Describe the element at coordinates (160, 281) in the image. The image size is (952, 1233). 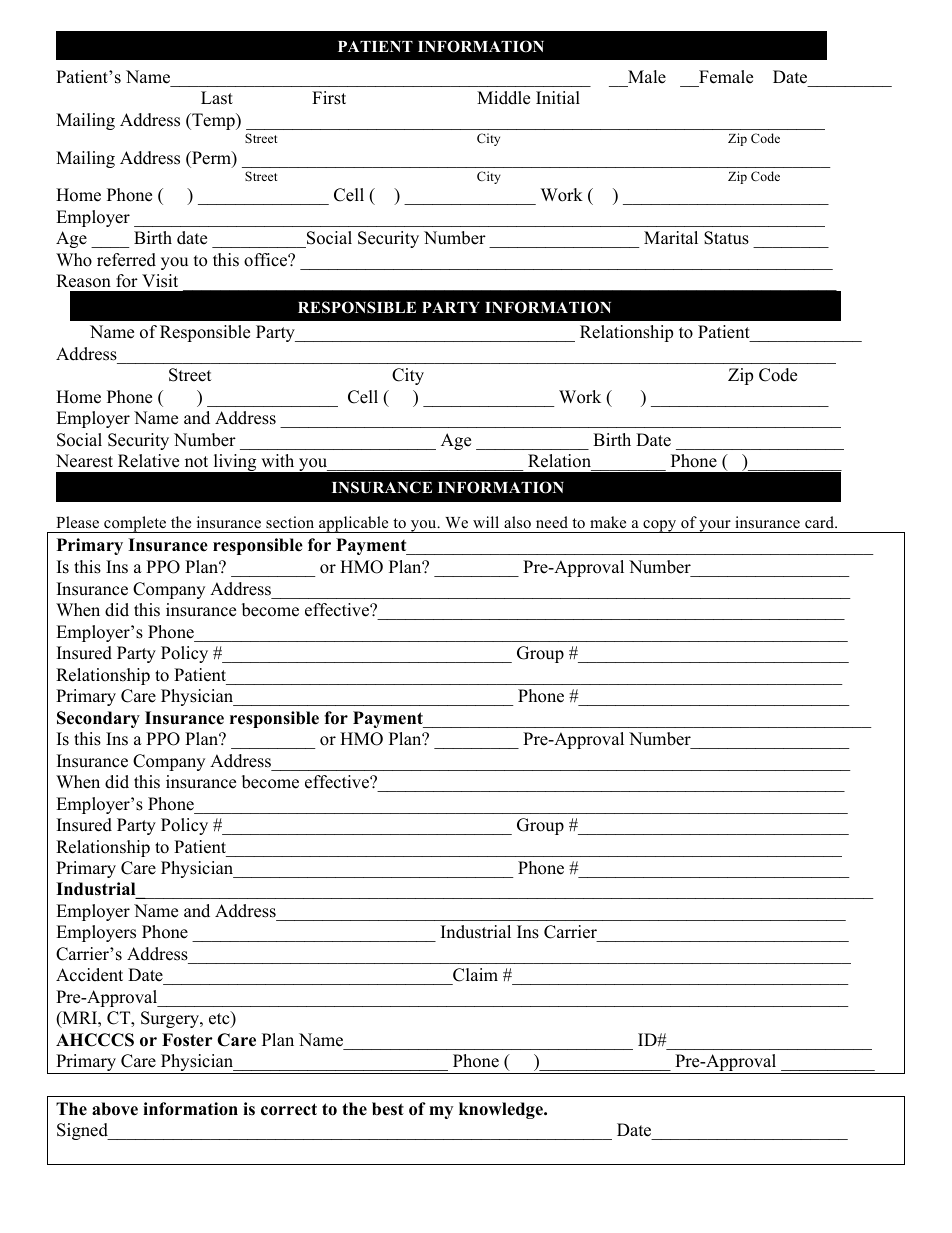
I see `Visit` at that location.
